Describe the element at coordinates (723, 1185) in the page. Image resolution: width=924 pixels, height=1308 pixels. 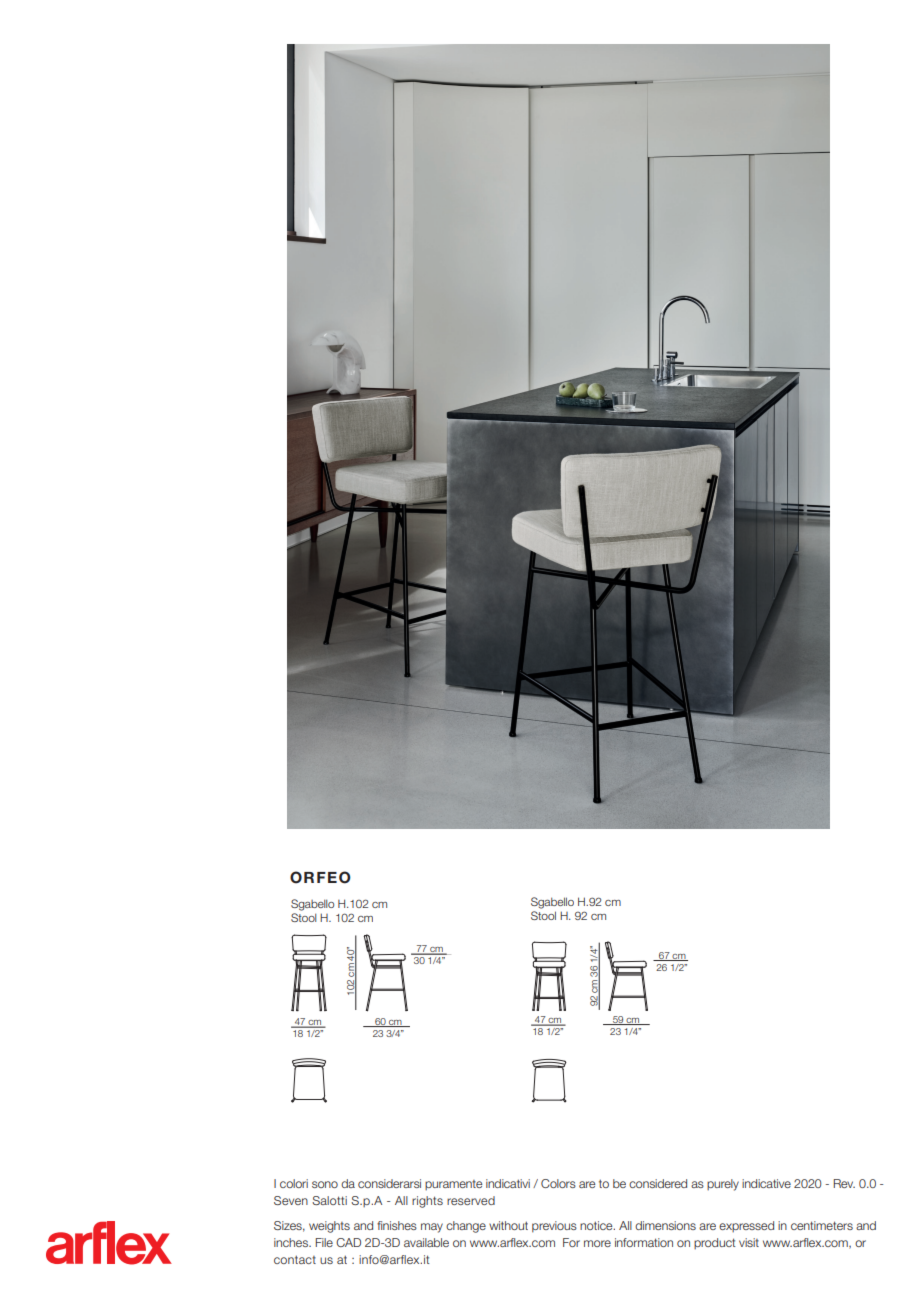
I see `purely` at that location.
